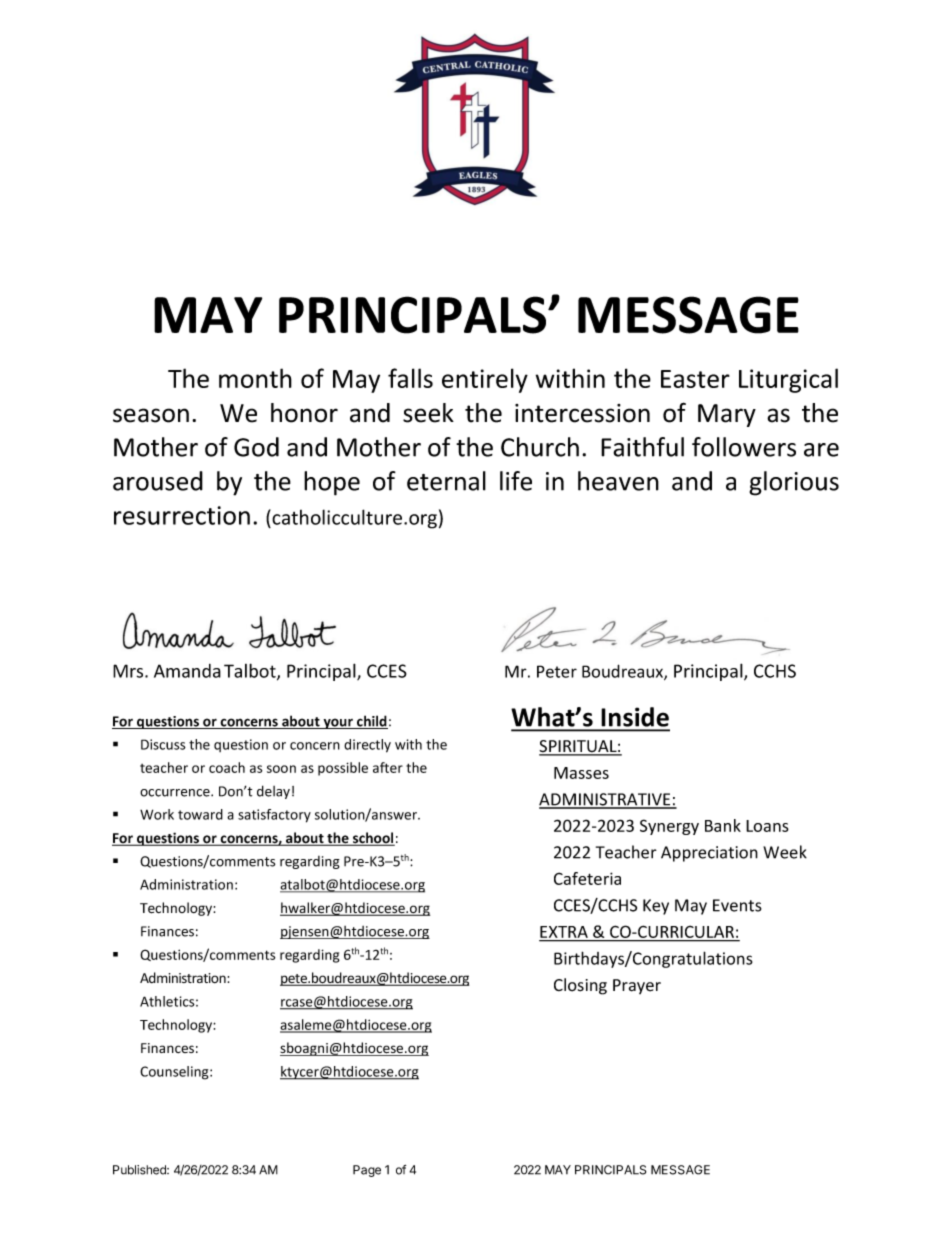  What do you see at coordinates (255, 378) in the screenshot?
I see `month` at bounding box center [255, 378].
